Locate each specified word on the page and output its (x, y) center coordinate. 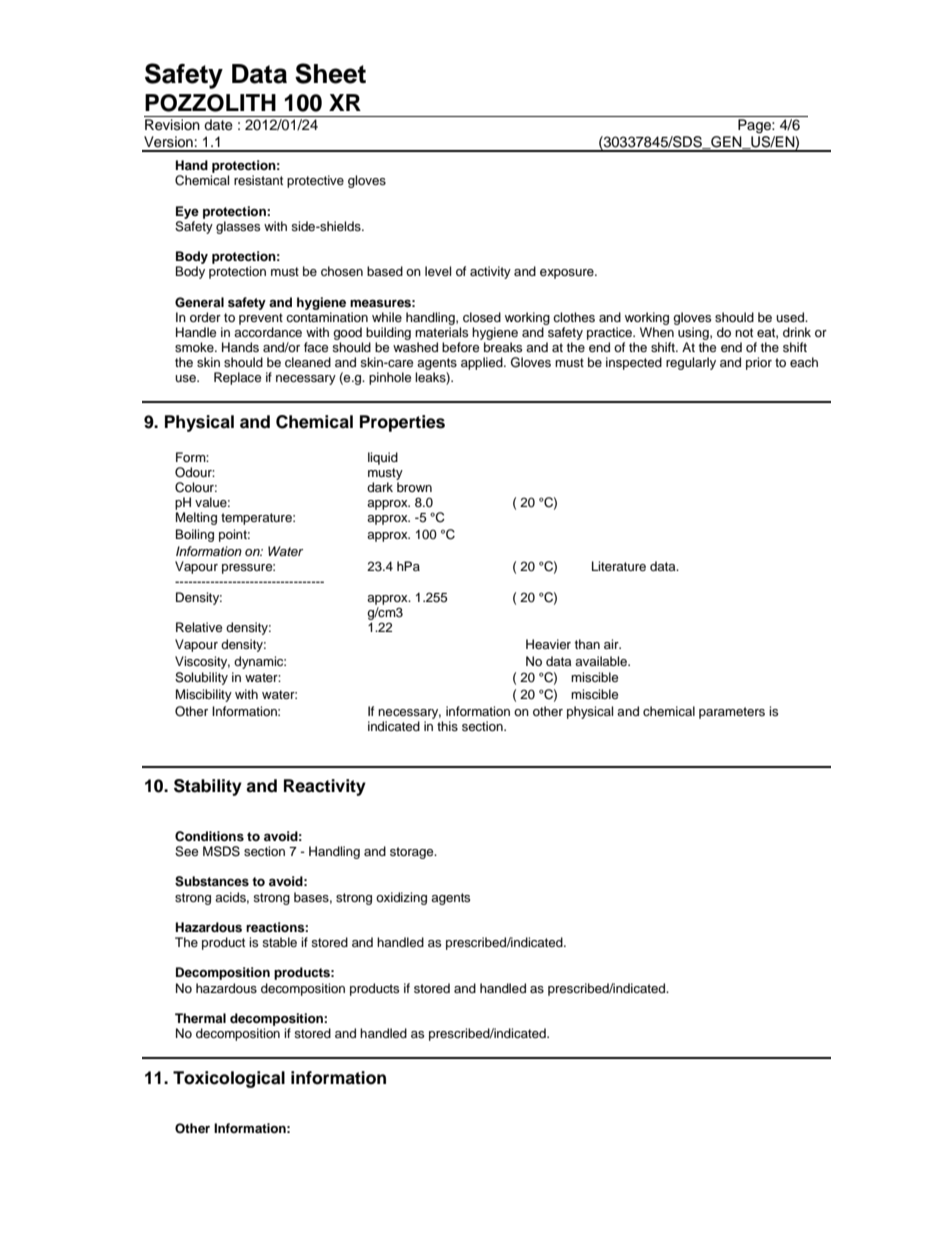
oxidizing (401, 898)
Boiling (195, 535)
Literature (619, 566)
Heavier (548, 644)
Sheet (330, 73)
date (218, 125)
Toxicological (229, 1079)
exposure (568, 274)
